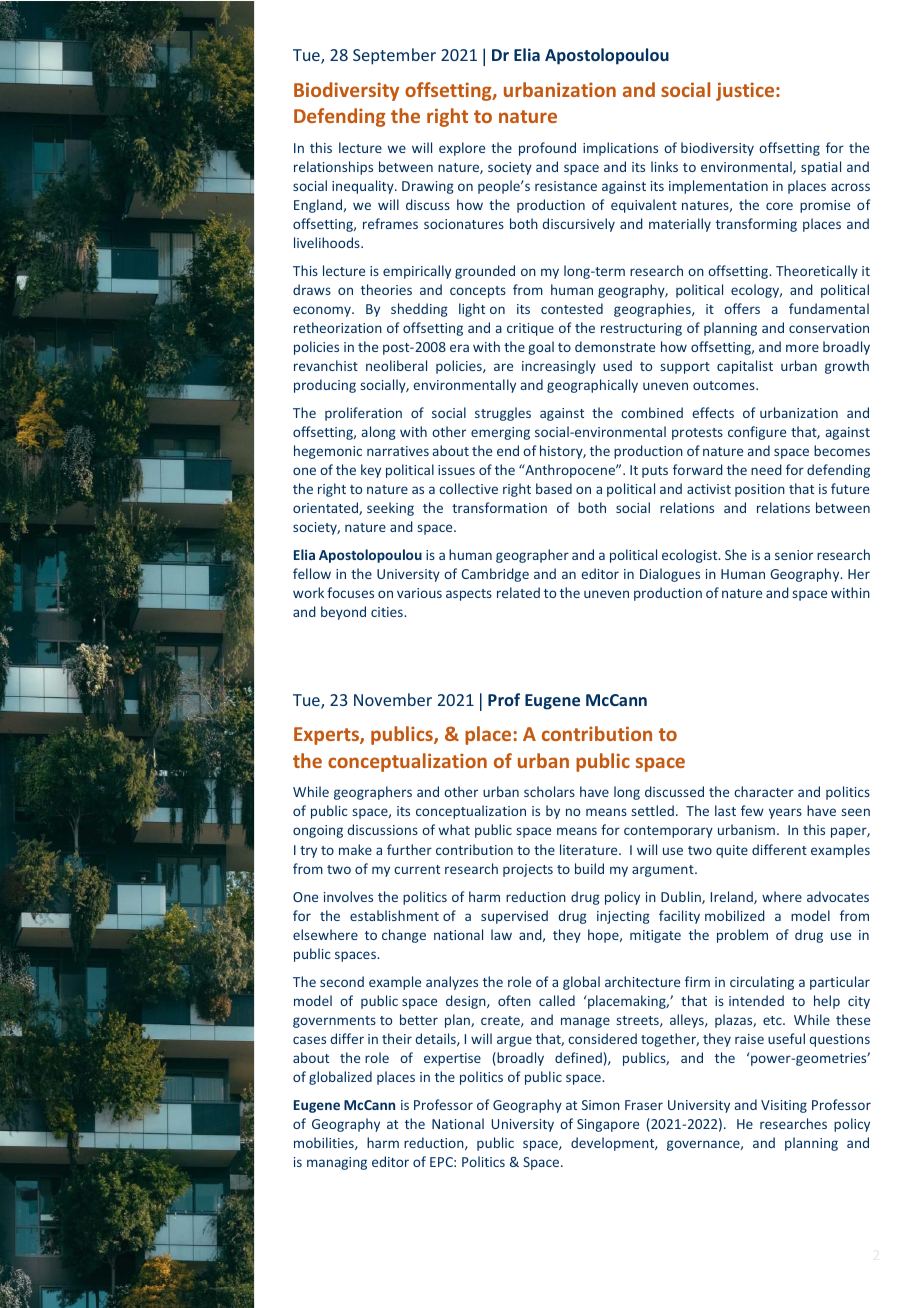  What do you see at coordinates (518, 592) in the screenshot?
I see `related` at bounding box center [518, 592].
